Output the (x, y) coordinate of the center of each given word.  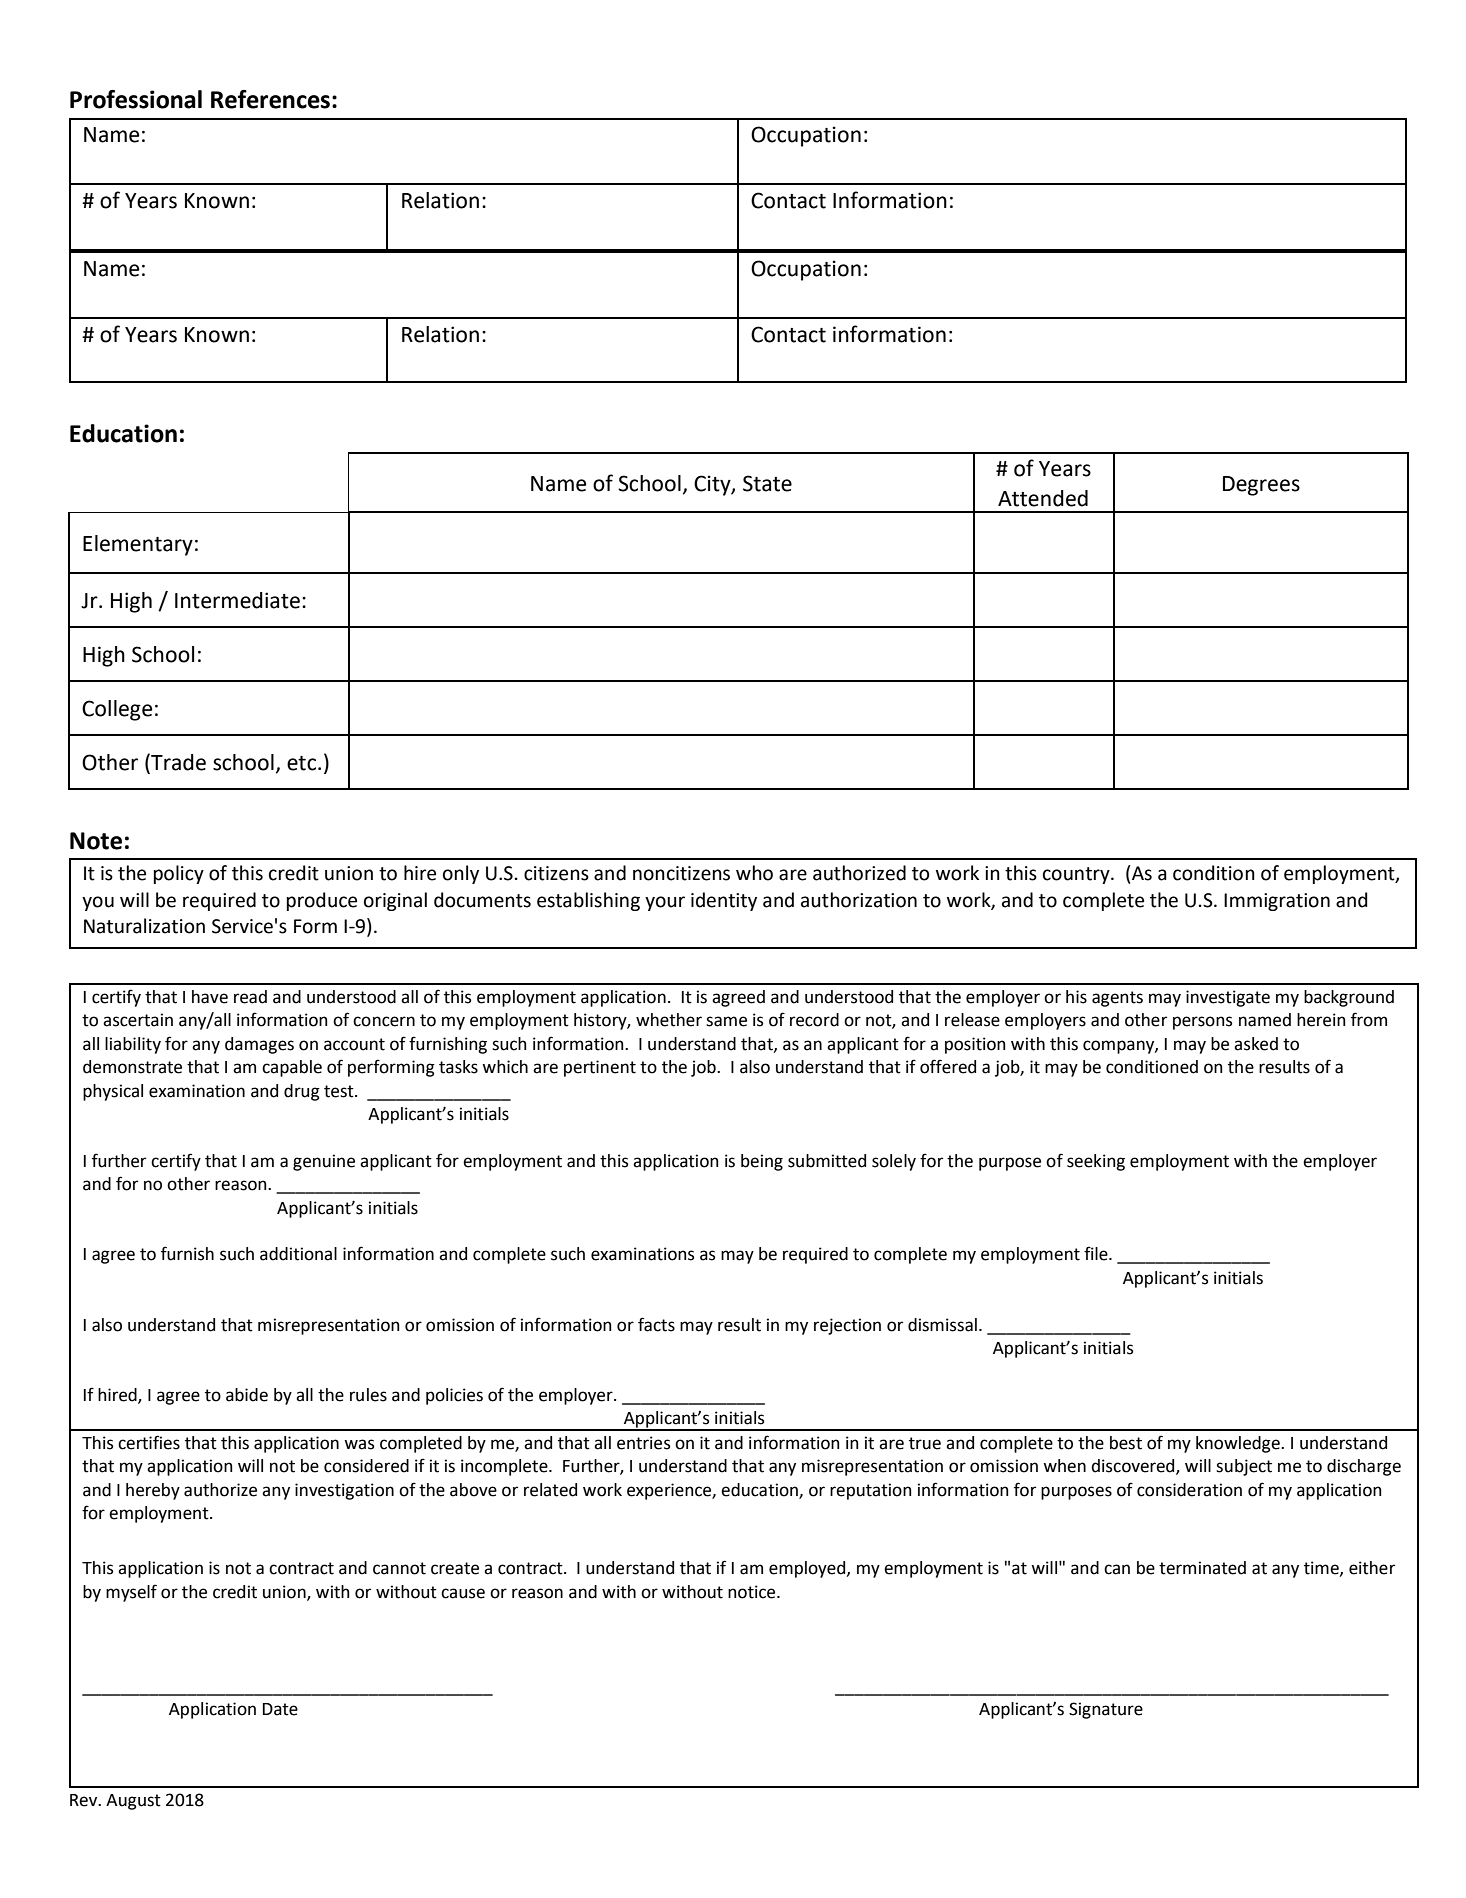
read (250, 997)
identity (724, 901)
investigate (1228, 998)
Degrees (1261, 486)
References (270, 99)
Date (280, 1709)
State (767, 483)
